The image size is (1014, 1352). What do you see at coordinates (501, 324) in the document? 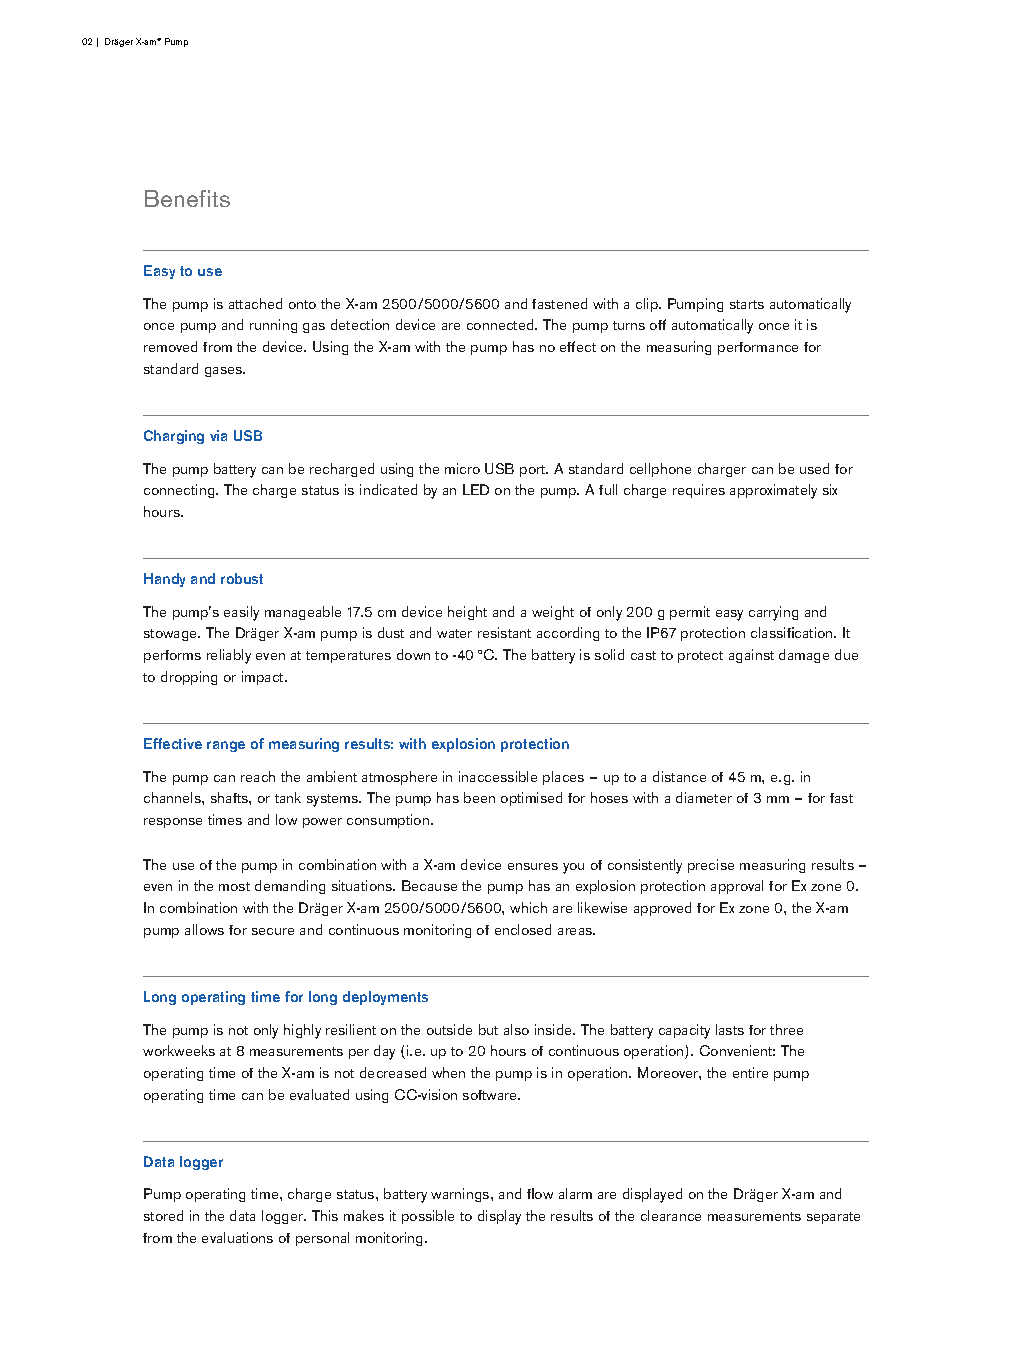
I see `connected` at bounding box center [501, 324].
